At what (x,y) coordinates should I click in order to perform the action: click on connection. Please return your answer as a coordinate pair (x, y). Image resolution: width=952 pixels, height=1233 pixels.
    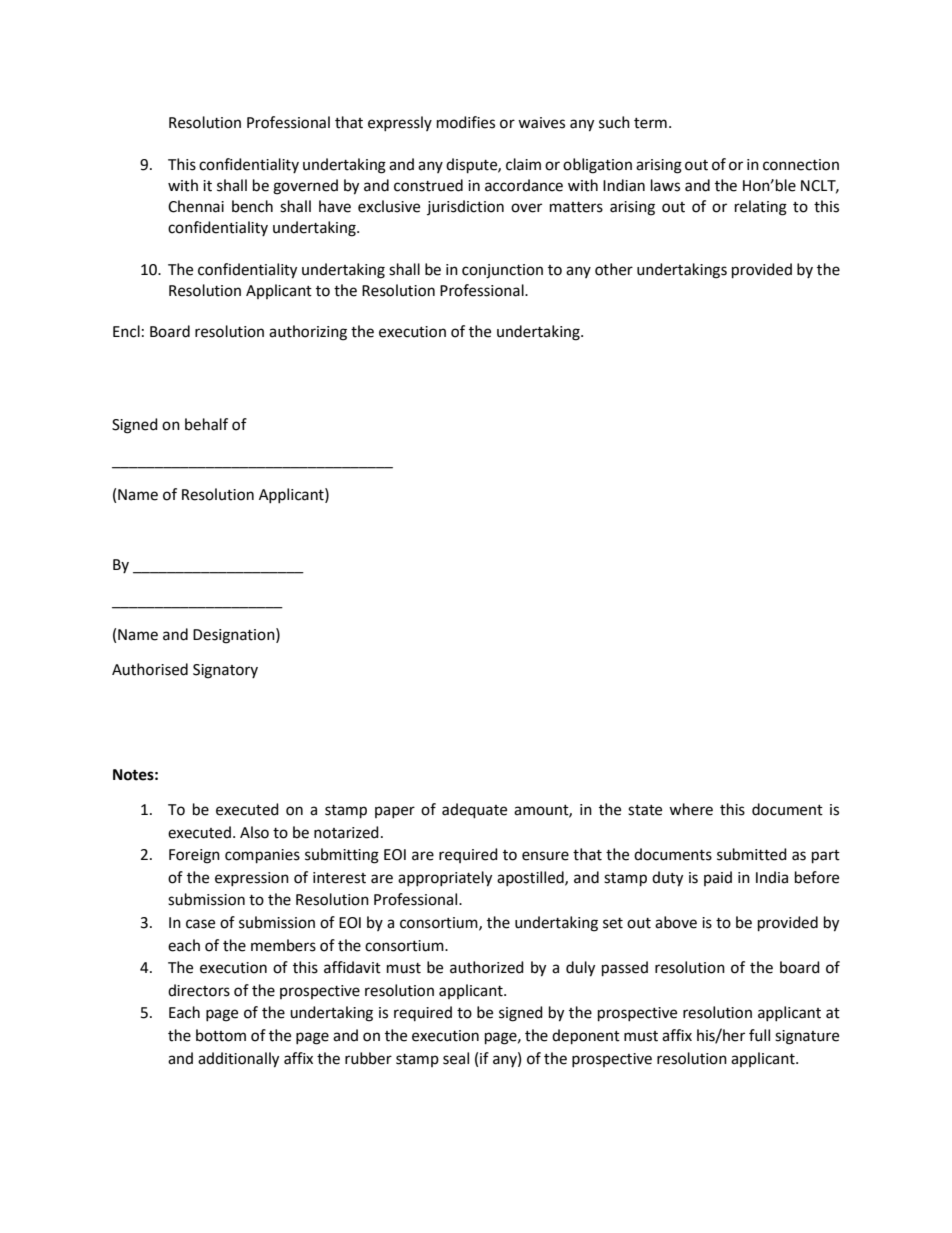
    Looking at the image, I should click on (801, 165).
